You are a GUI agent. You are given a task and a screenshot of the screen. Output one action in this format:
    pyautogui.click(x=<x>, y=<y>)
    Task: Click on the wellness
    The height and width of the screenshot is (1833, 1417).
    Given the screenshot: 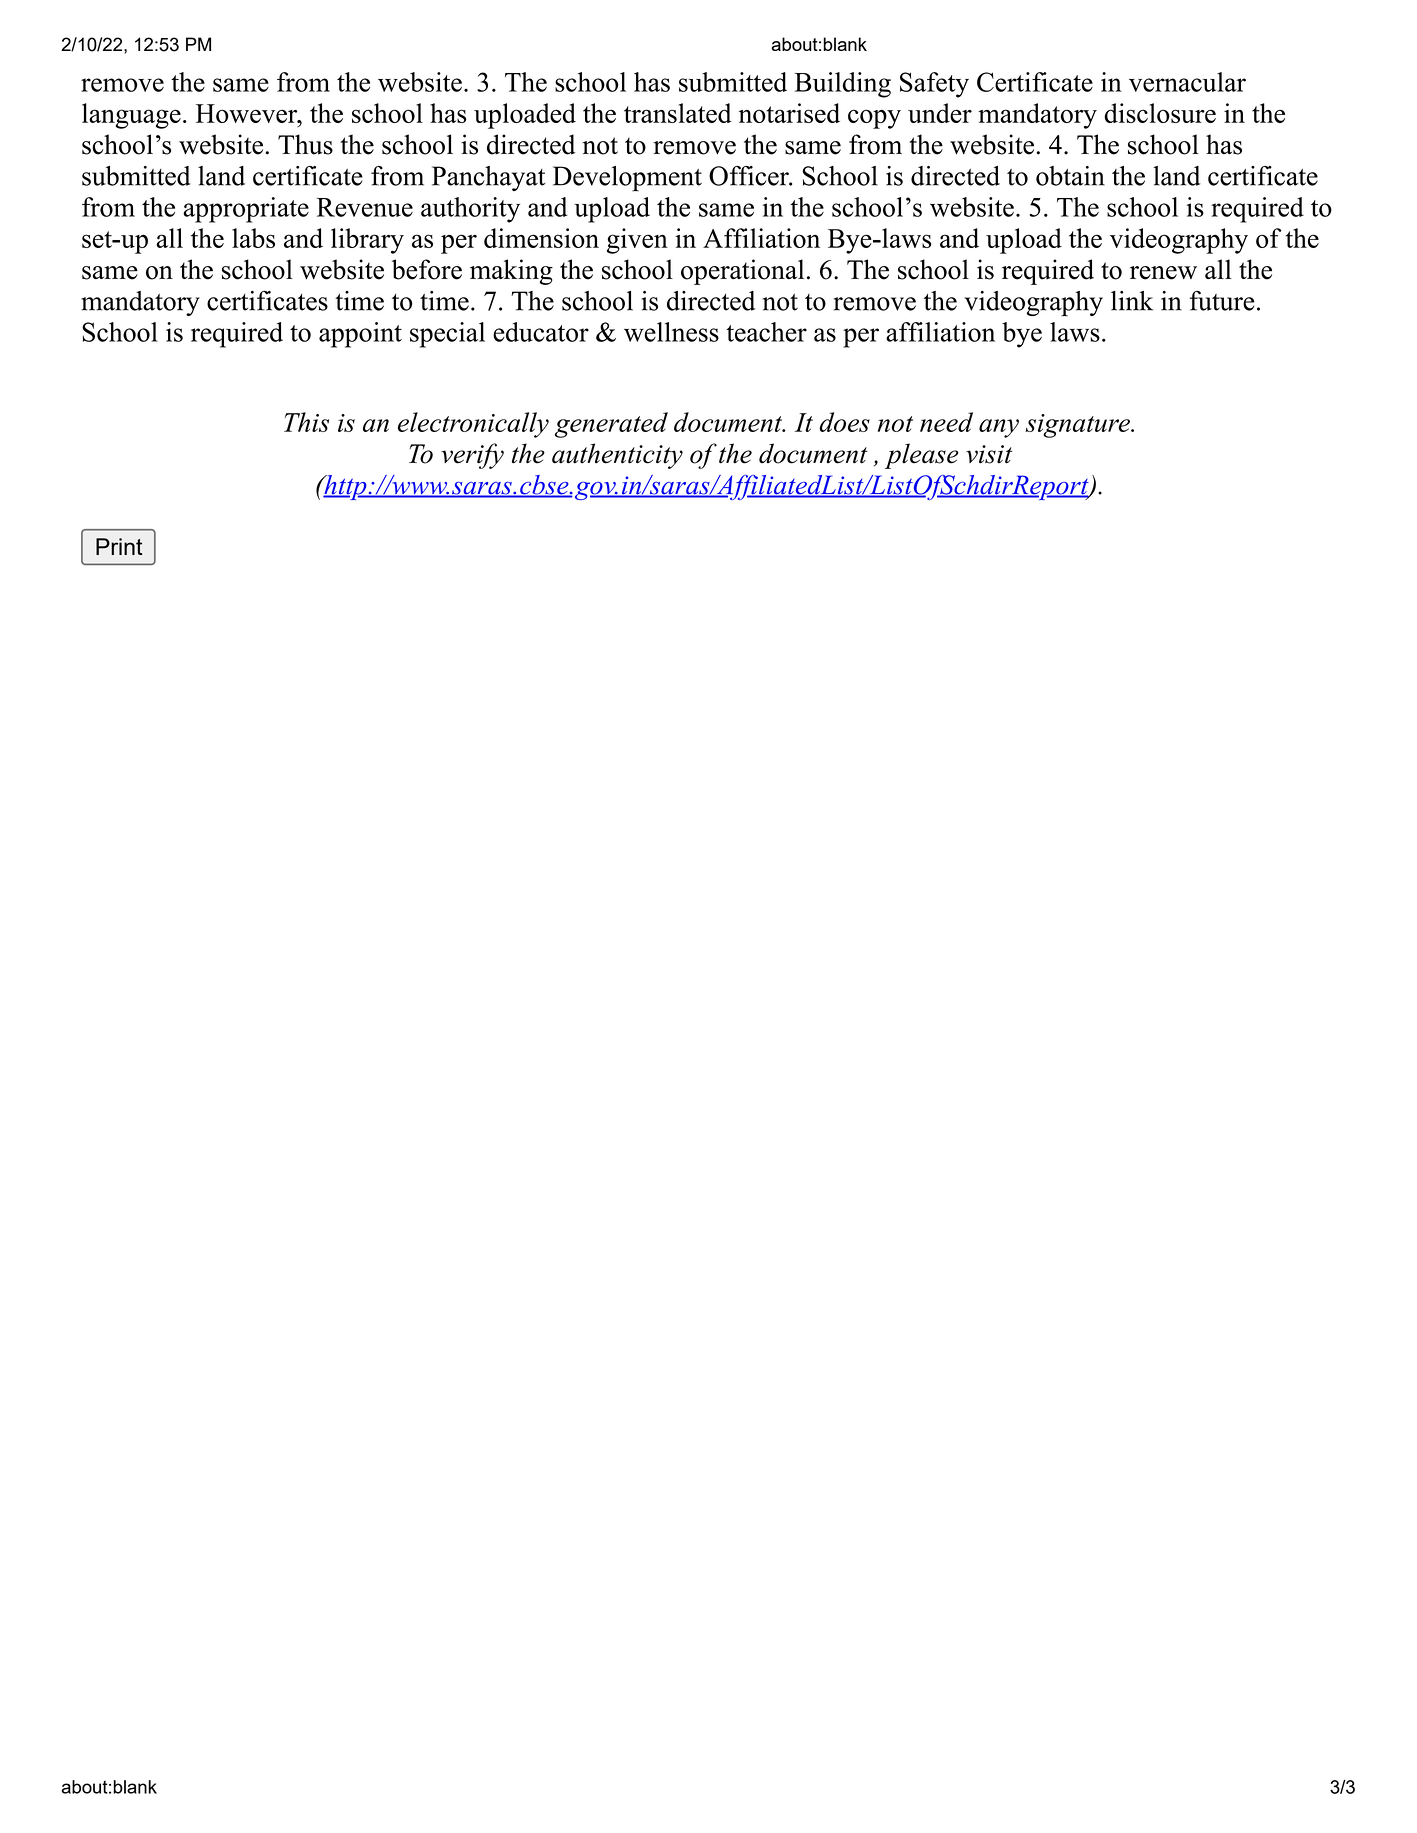 What is the action you would take?
    pyautogui.click(x=671, y=332)
